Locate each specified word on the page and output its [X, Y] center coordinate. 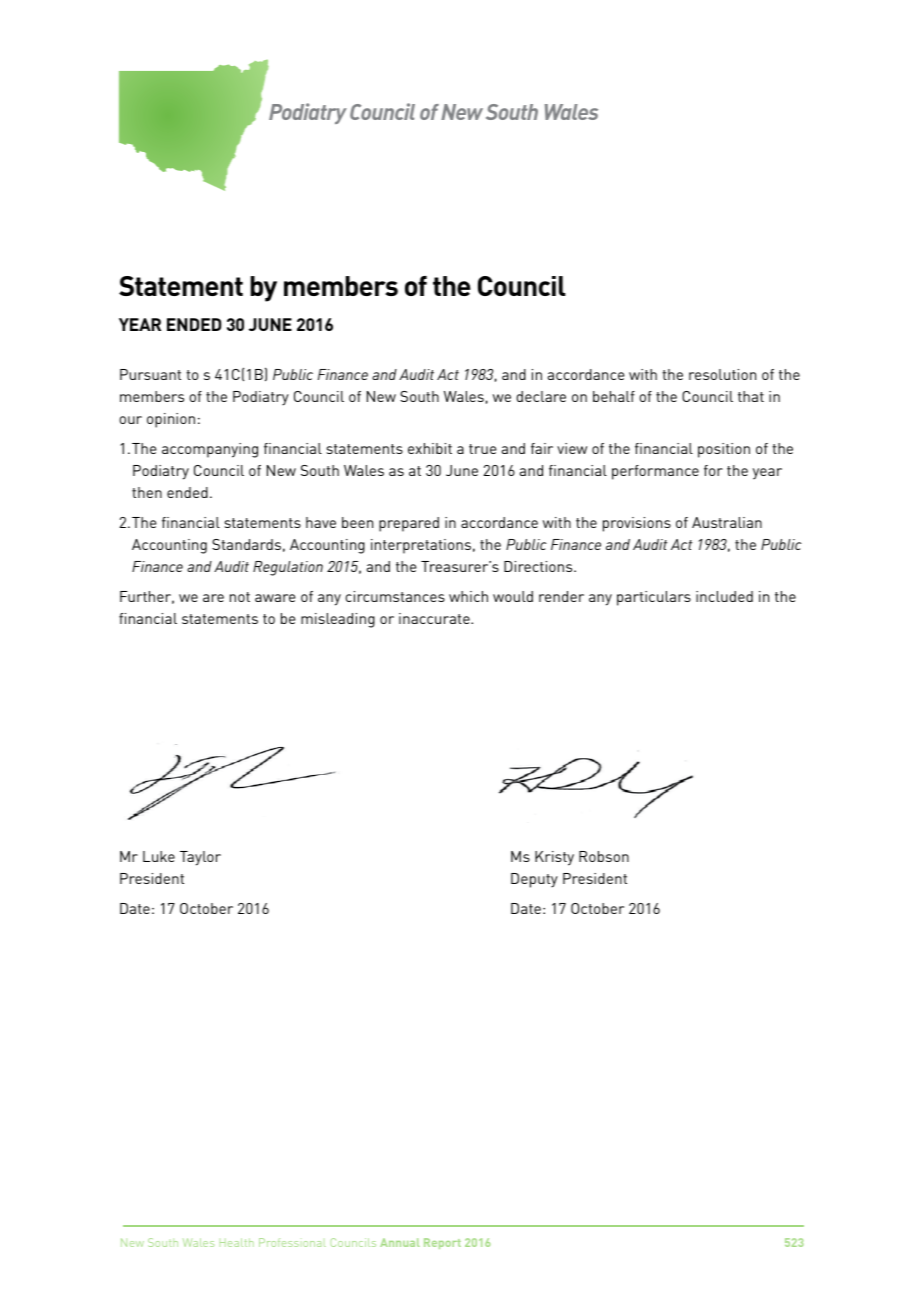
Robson [604, 856]
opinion [171, 420]
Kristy [554, 858]
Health [237, 1242]
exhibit [430, 448]
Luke [159, 856]
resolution [722, 374]
